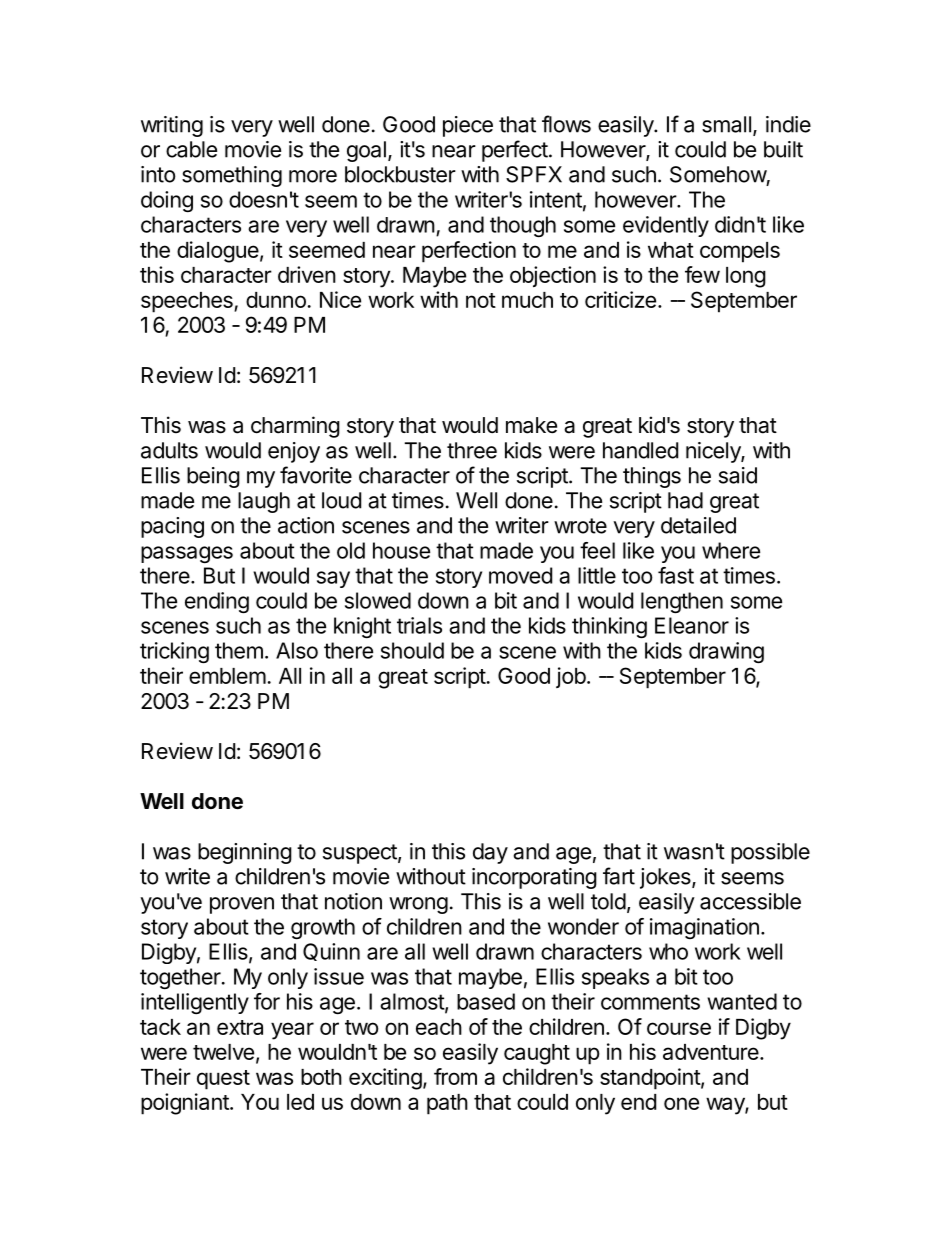 This screenshot has height=1233, width=952. Describe the element at coordinates (468, 126) in the screenshot. I see `piece` at that location.
